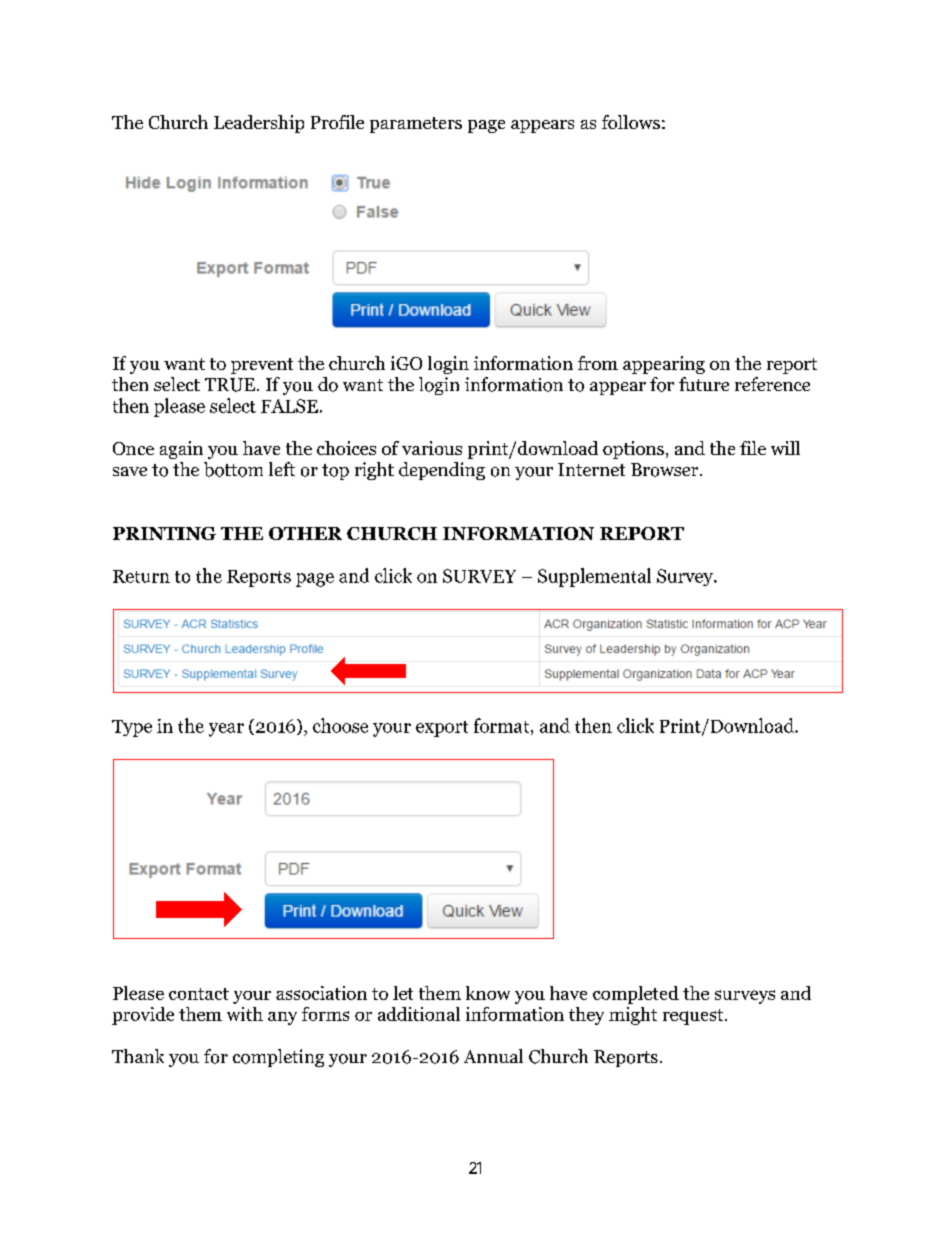 Image resolution: width=952 pixels, height=1233 pixels. What do you see at coordinates (226, 730) in the page?
I see `year` at bounding box center [226, 730].
